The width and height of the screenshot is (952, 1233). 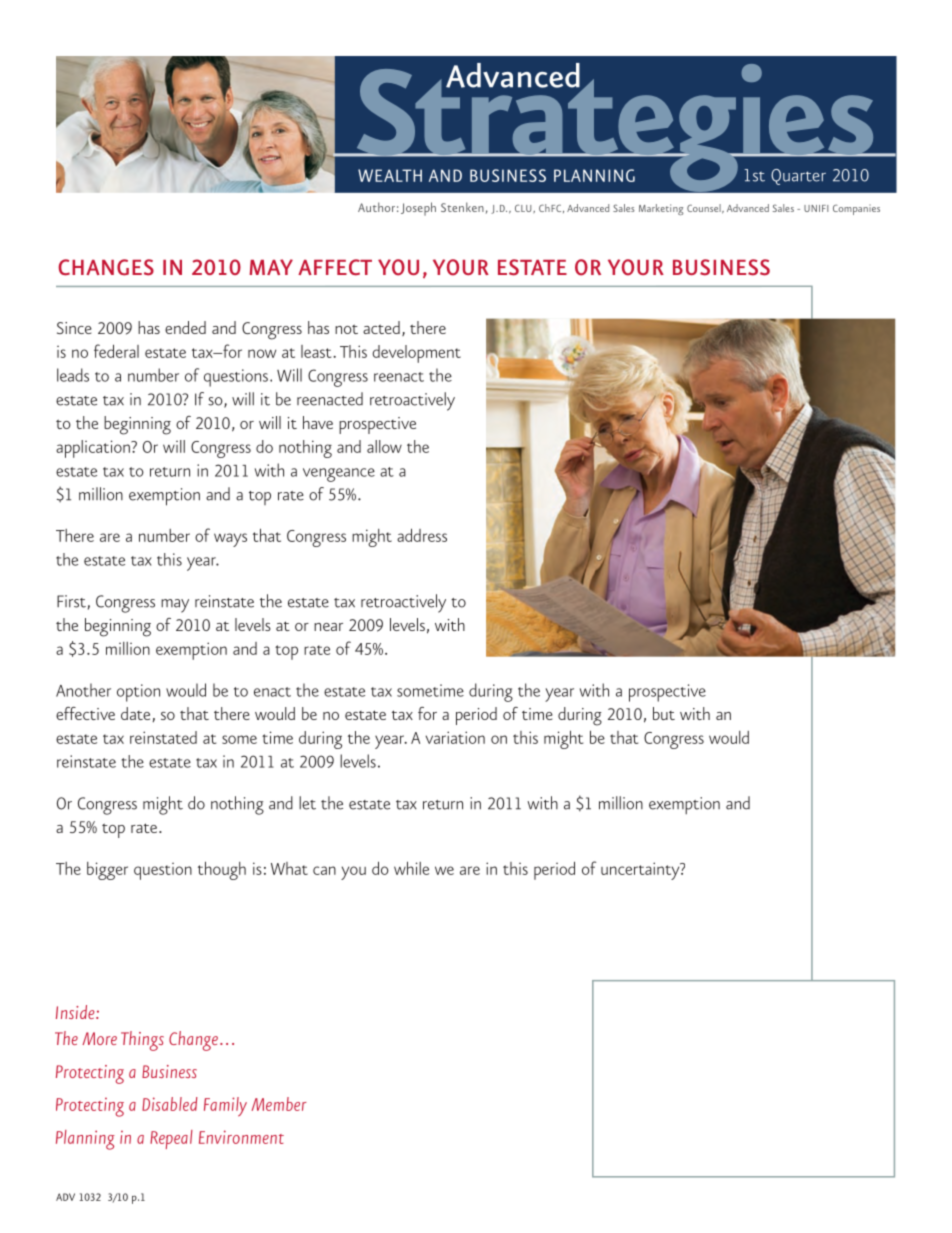 What do you see at coordinates (816, 208) in the screenshot?
I see `UNIFI` at bounding box center [816, 208].
